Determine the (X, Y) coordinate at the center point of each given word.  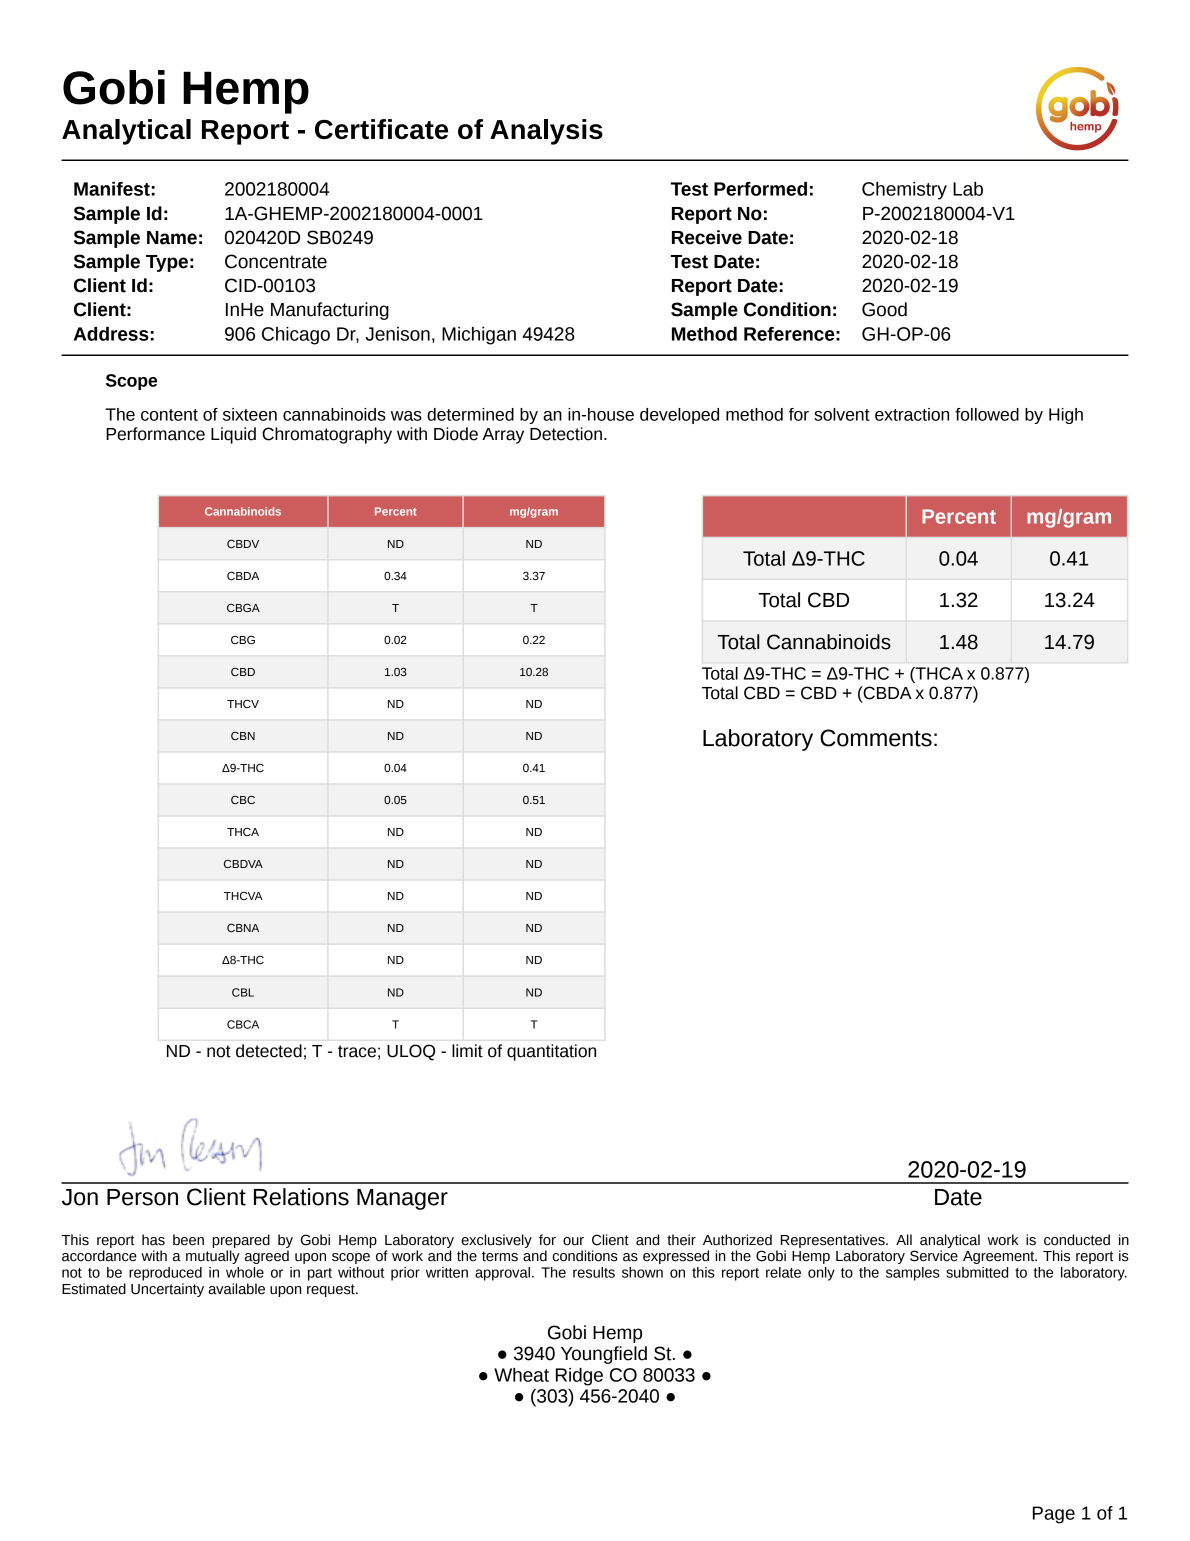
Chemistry (904, 191)
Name (172, 238)
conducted (1077, 1240)
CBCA (243, 1024)
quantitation (551, 1052)
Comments (876, 738)
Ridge (579, 1377)
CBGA (243, 607)
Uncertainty (167, 1290)
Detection (566, 434)
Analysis (546, 132)
